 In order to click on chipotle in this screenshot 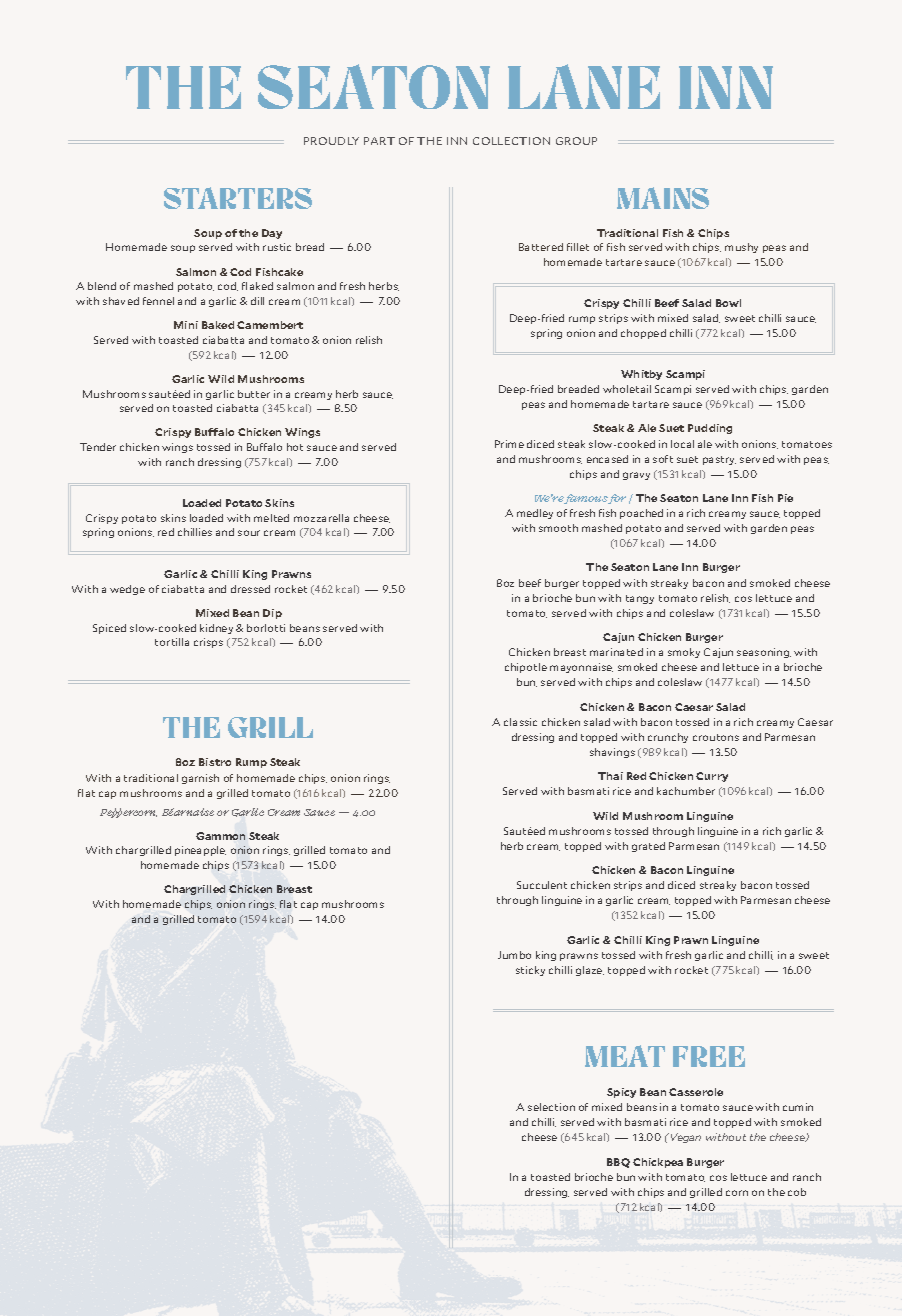, I will do `click(526, 668)`.
